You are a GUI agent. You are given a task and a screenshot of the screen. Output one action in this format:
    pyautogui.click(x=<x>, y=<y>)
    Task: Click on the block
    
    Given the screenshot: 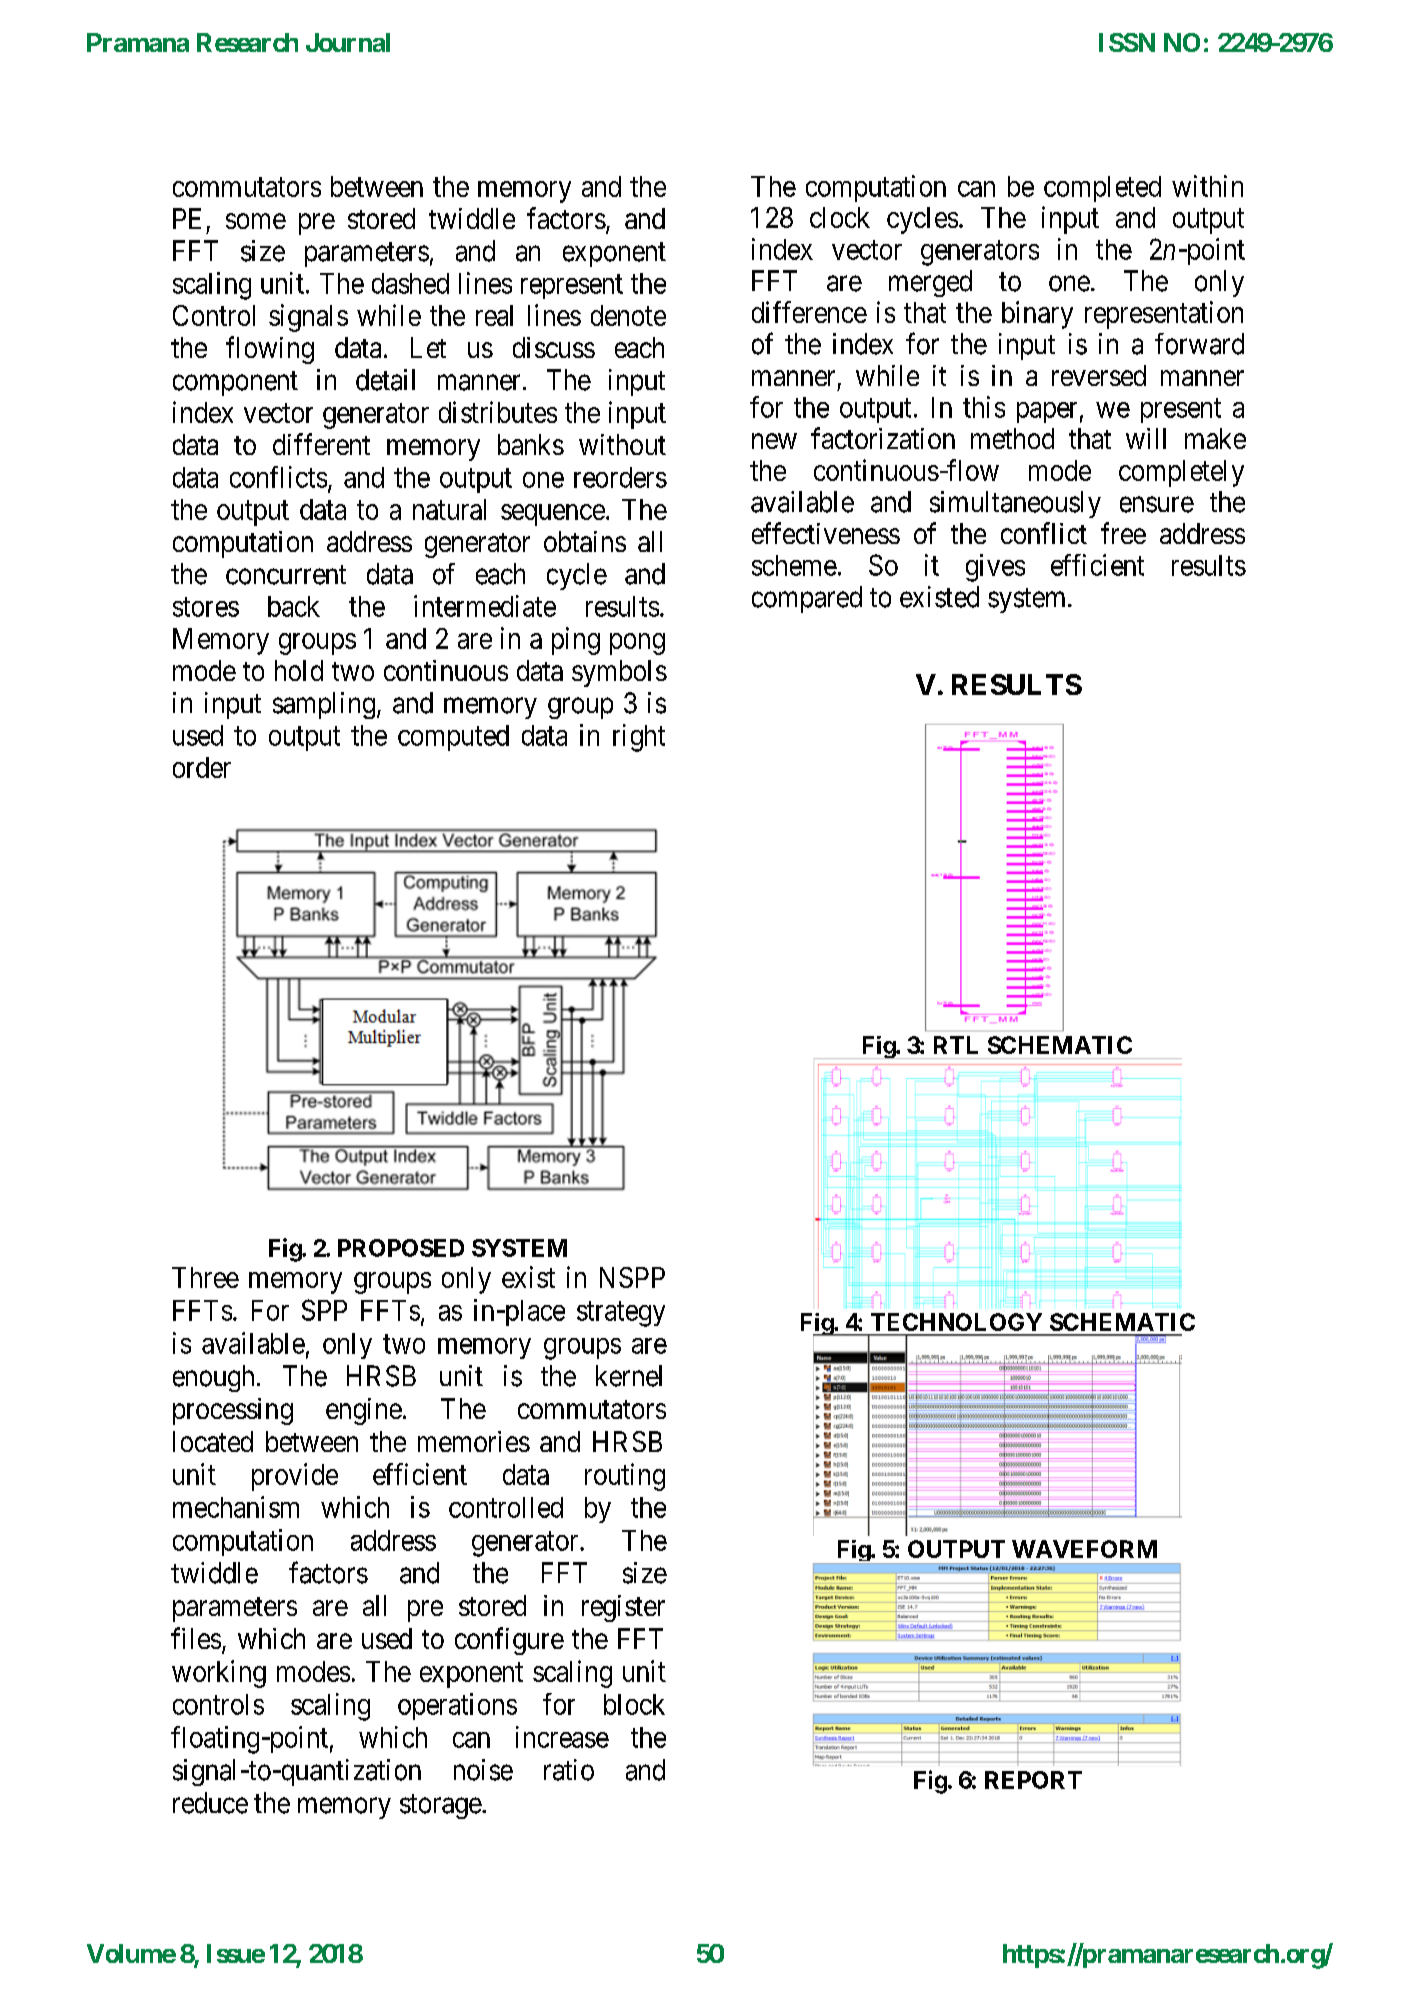 What is the action you would take?
    pyautogui.click(x=634, y=1704)
